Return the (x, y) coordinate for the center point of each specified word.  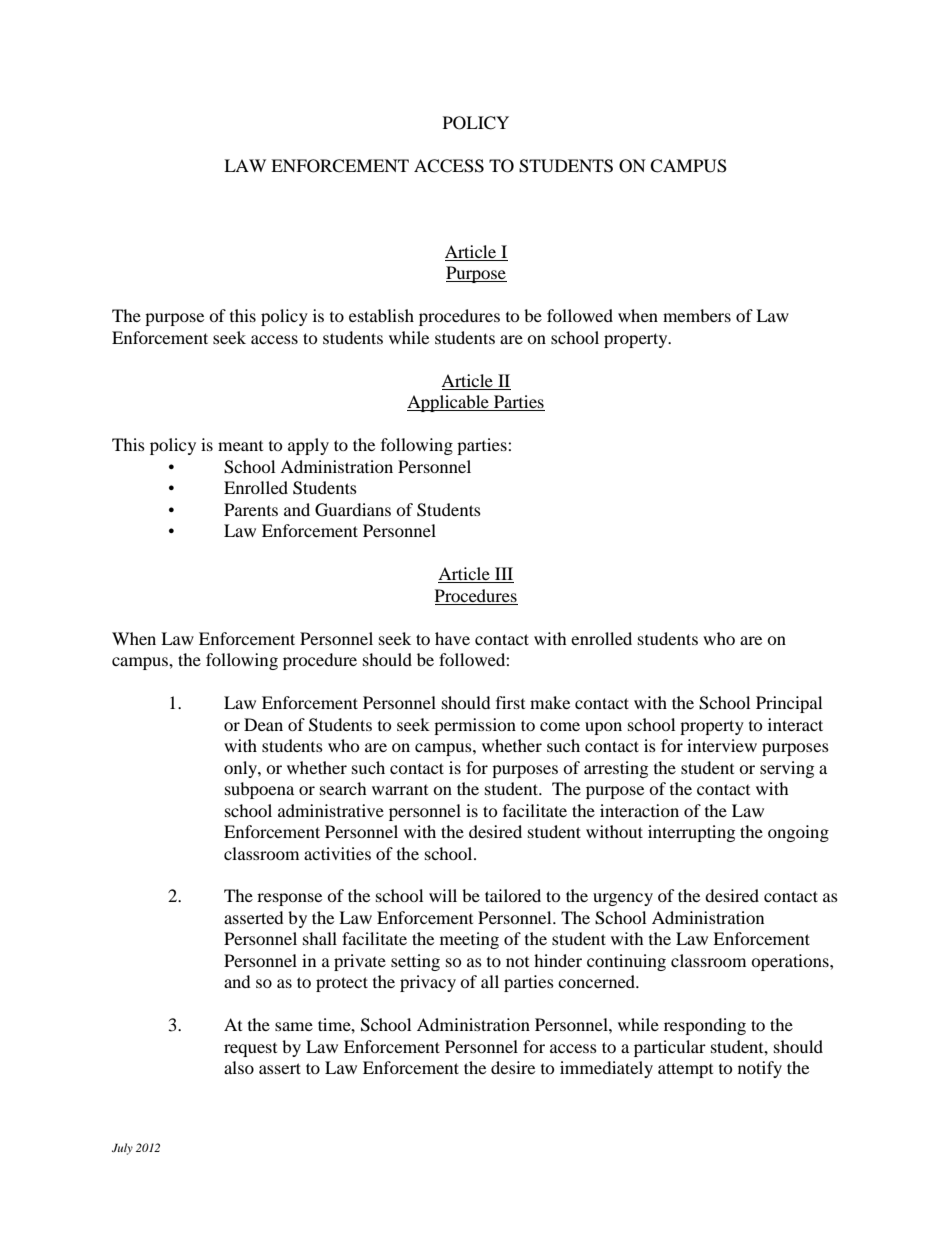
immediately (606, 1069)
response (289, 899)
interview (722, 745)
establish (381, 315)
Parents (251, 509)
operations (791, 962)
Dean (263, 724)
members (697, 315)
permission (475, 726)
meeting (469, 940)
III (503, 575)
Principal (789, 704)
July (122, 1149)
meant (240, 446)
